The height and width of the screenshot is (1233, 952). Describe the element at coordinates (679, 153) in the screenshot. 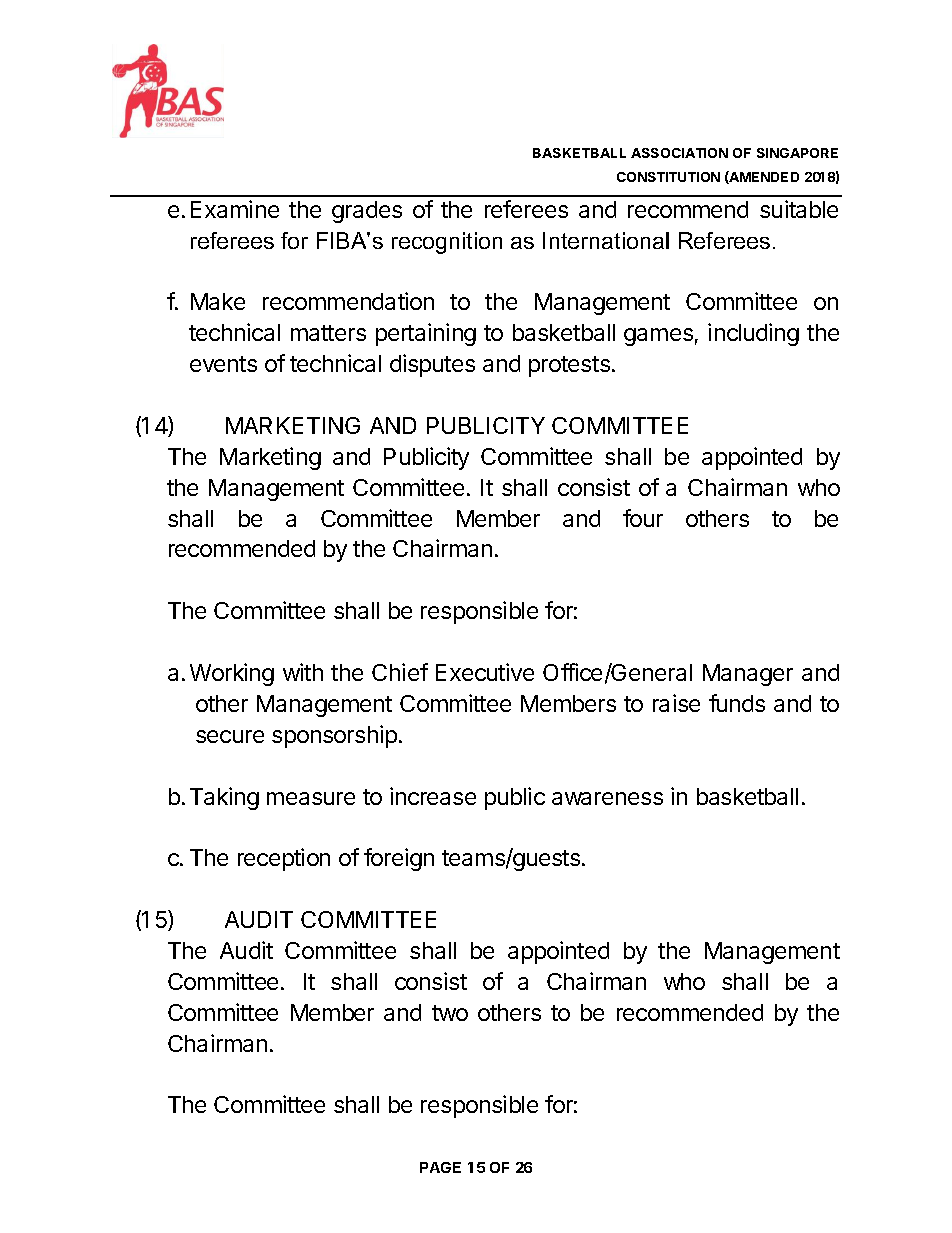

I see `ASSOCIATION` at that location.
